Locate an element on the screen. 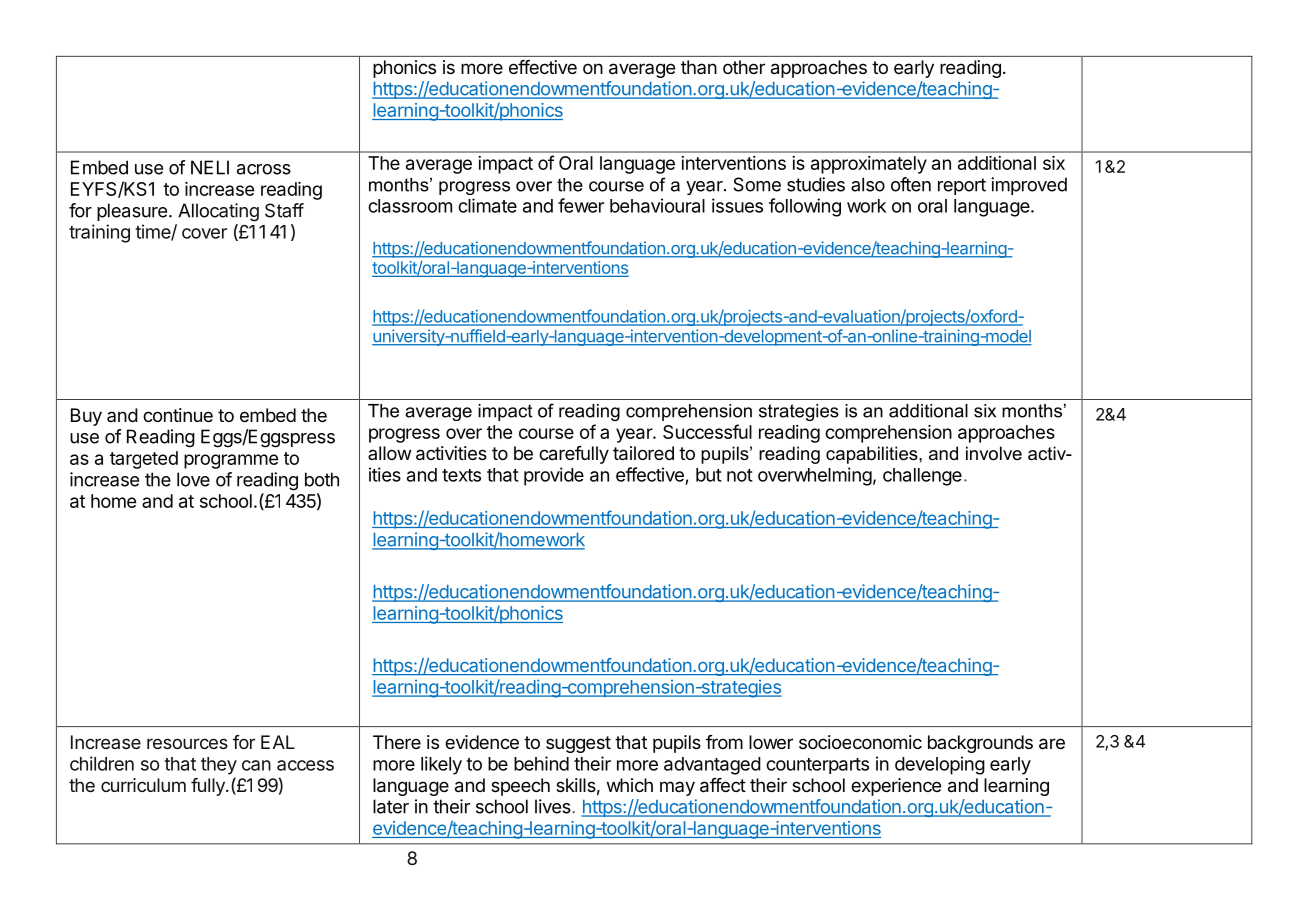 The image size is (1308, 924). across is located at coordinates (264, 169).
